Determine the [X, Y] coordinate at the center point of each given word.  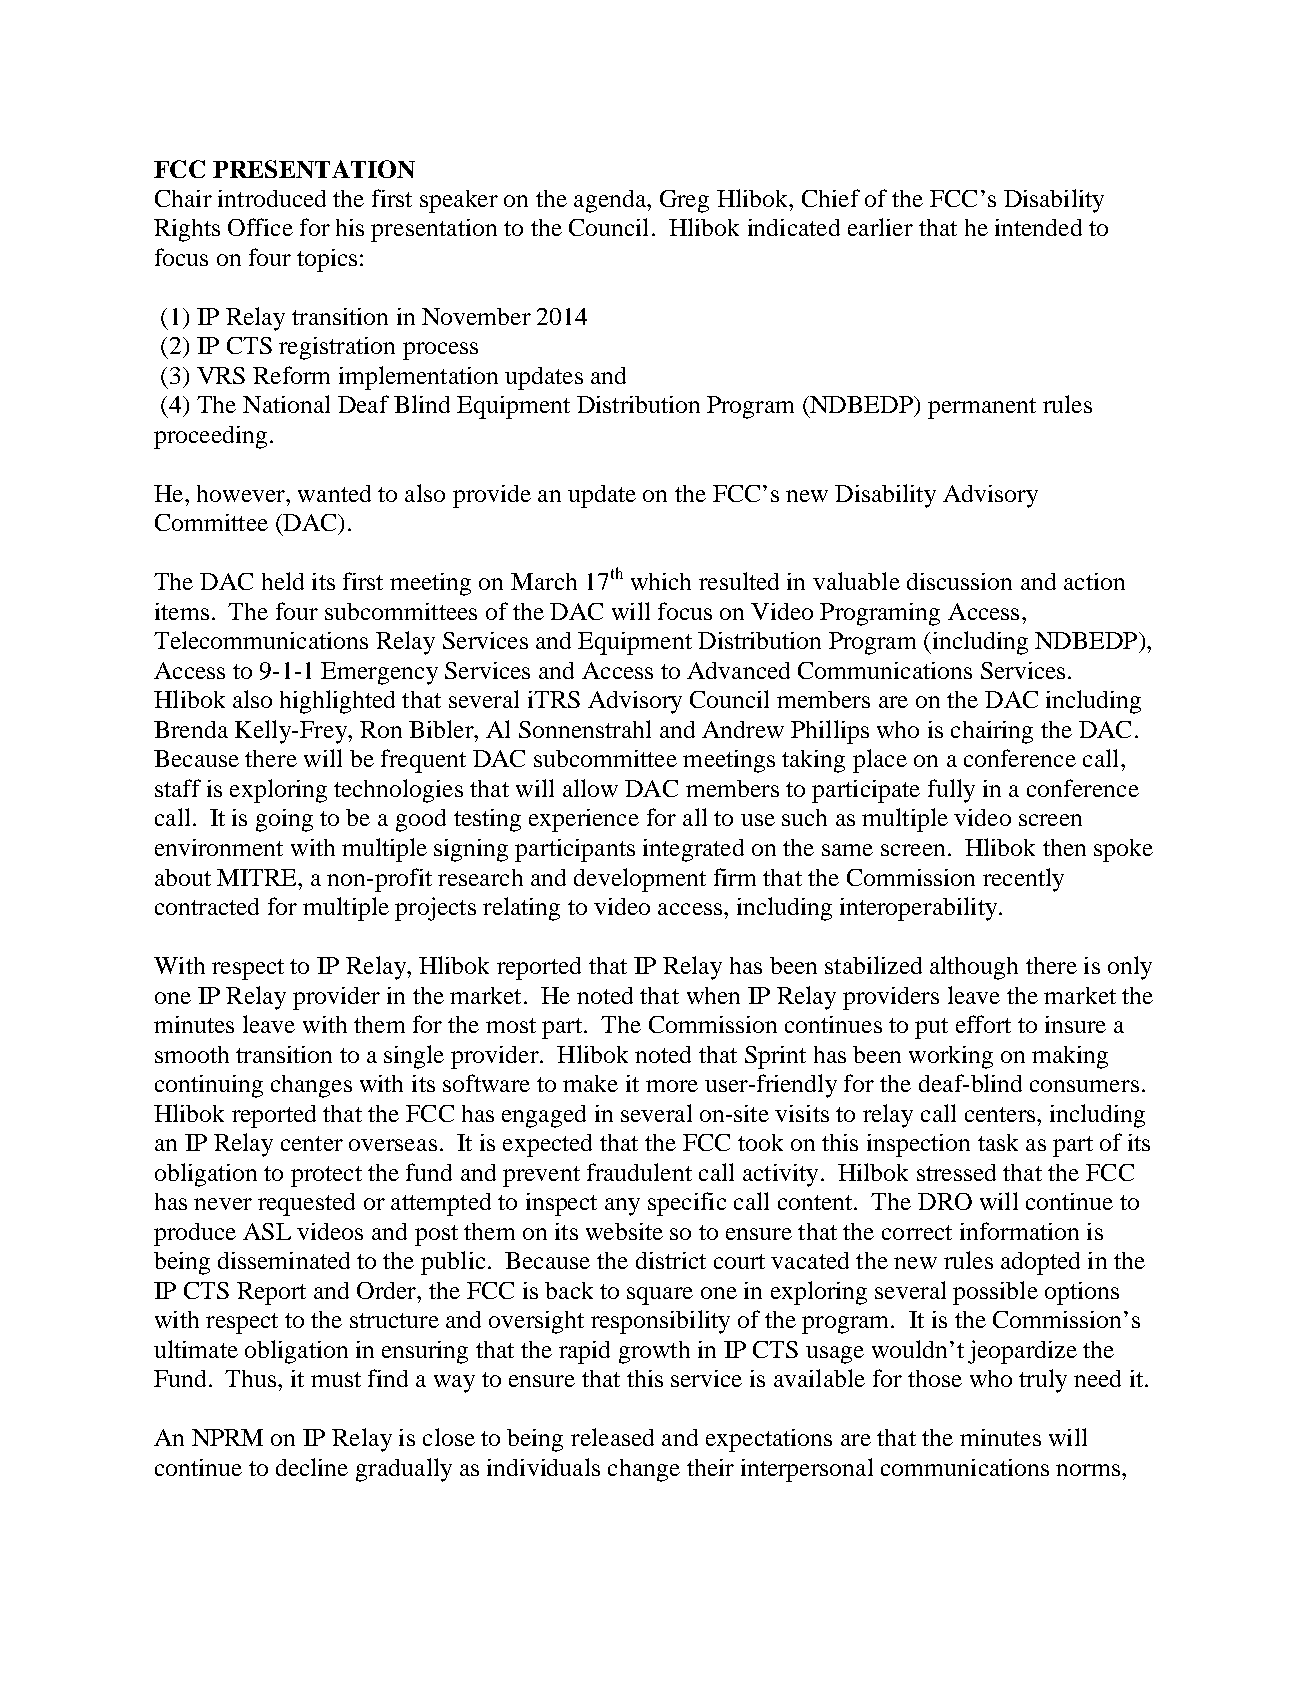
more [672, 1086]
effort [983, 1024]
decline [312, 1467]
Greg [684, 201]
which [661, 581]
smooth [192, 1054]
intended [1038, 227]
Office [260, 227]
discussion [959, 581]
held [283, 581]
